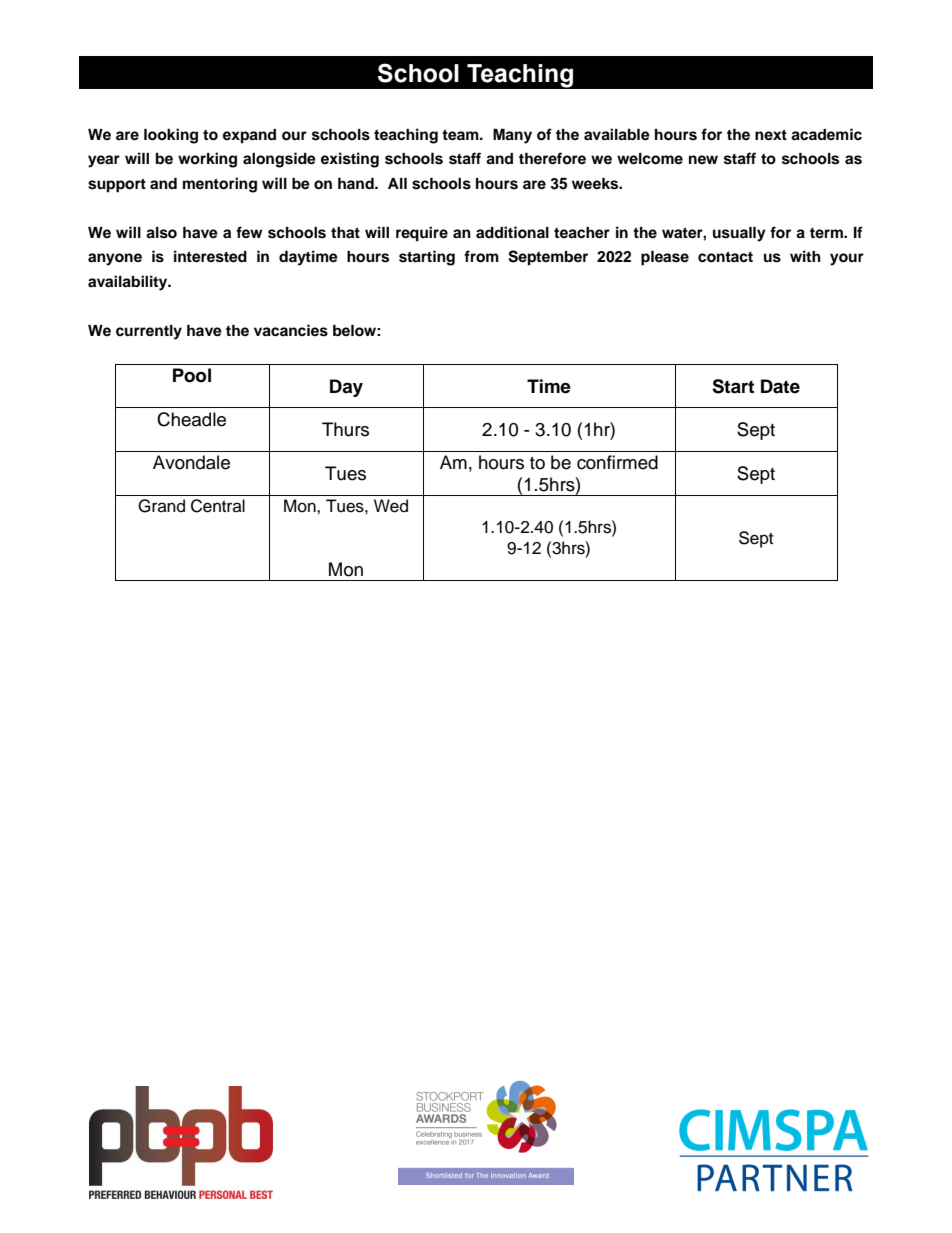  Describe the element at coordinates (210, 256) in the document. I see `interested` at that location.
